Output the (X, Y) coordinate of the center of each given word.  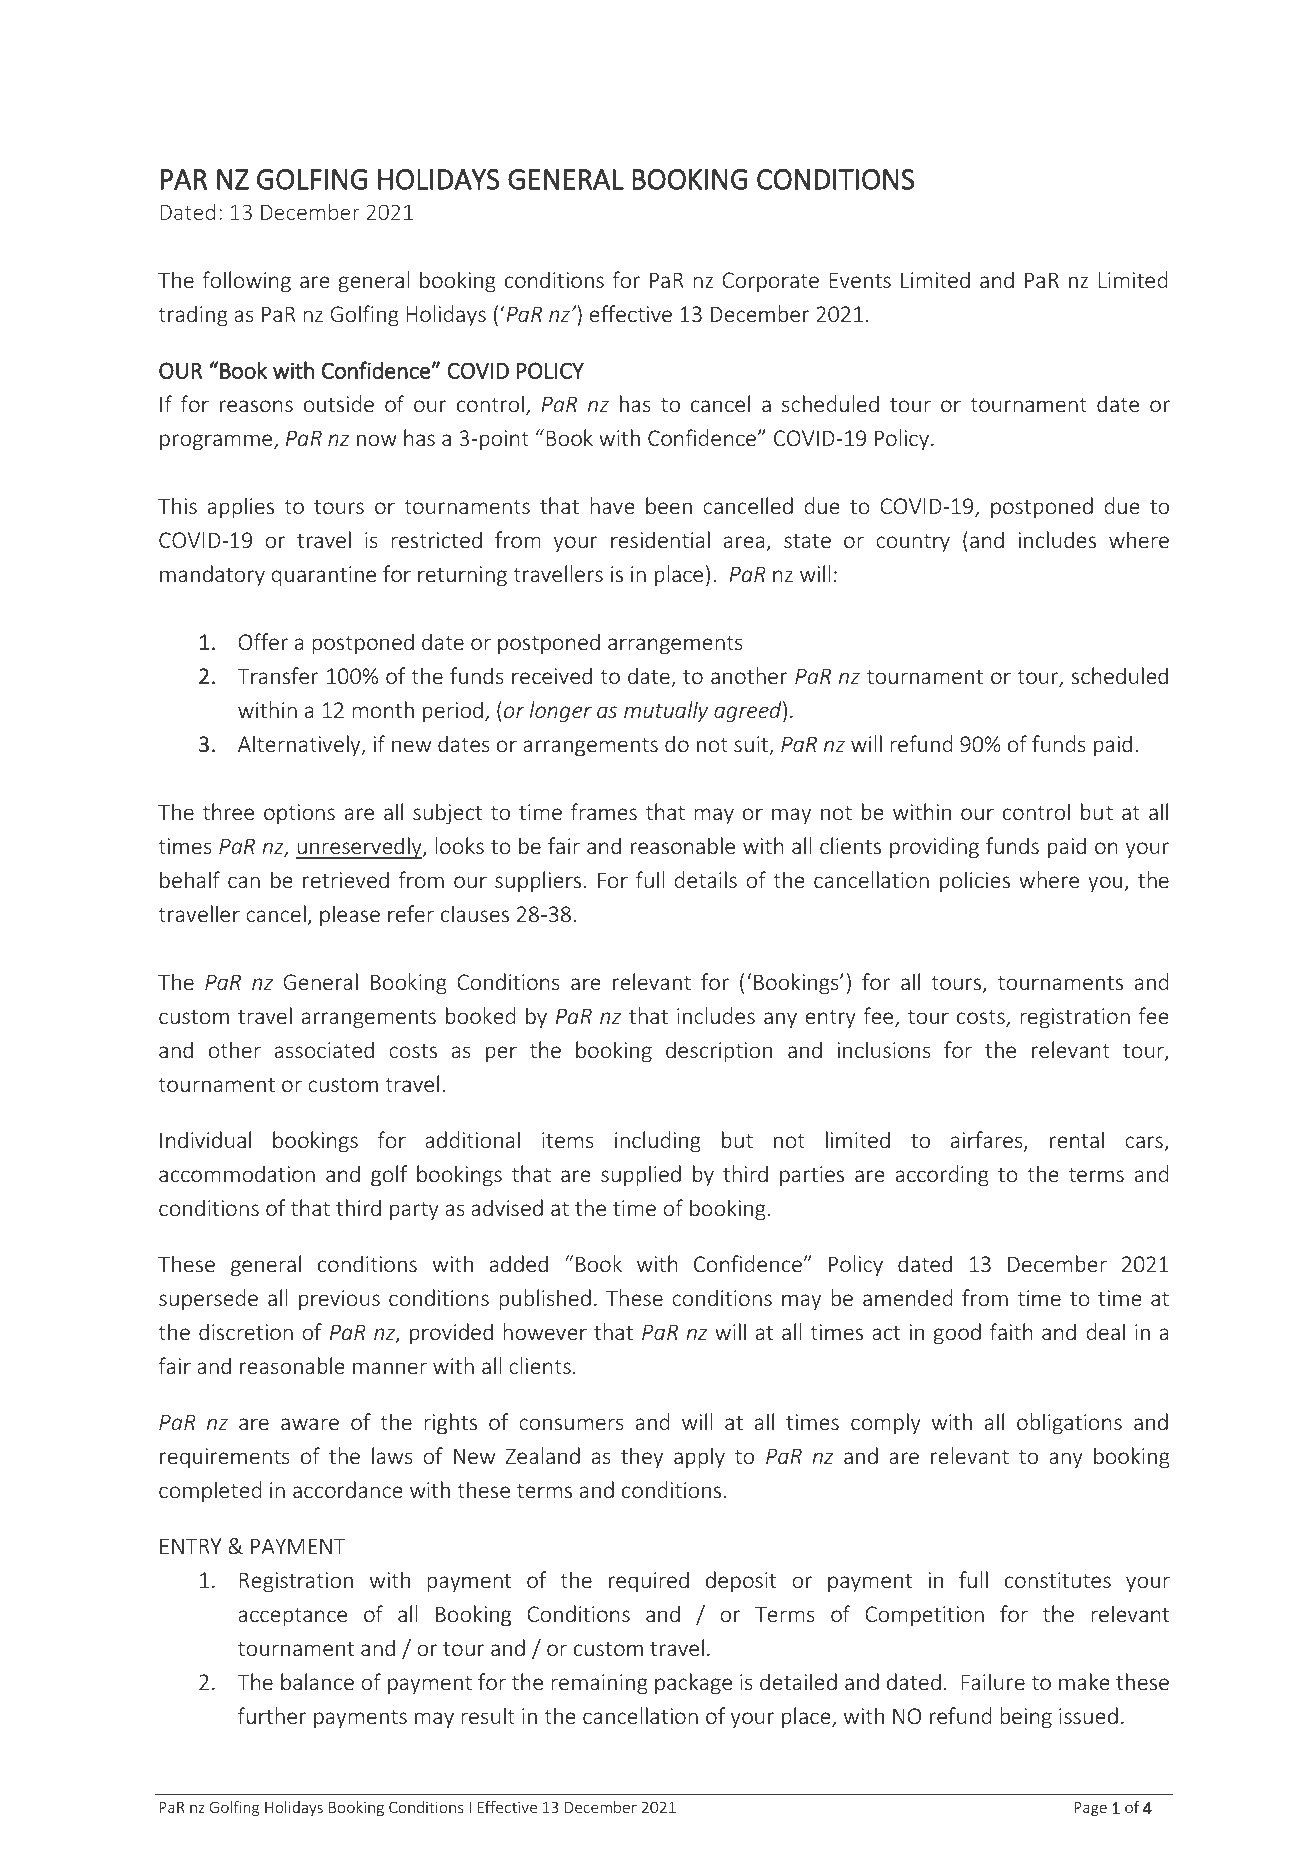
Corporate (770, 282)
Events (860, 280)
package (693, 1684)
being (1026, 1718)
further (272, 1715)
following (247, 282)
